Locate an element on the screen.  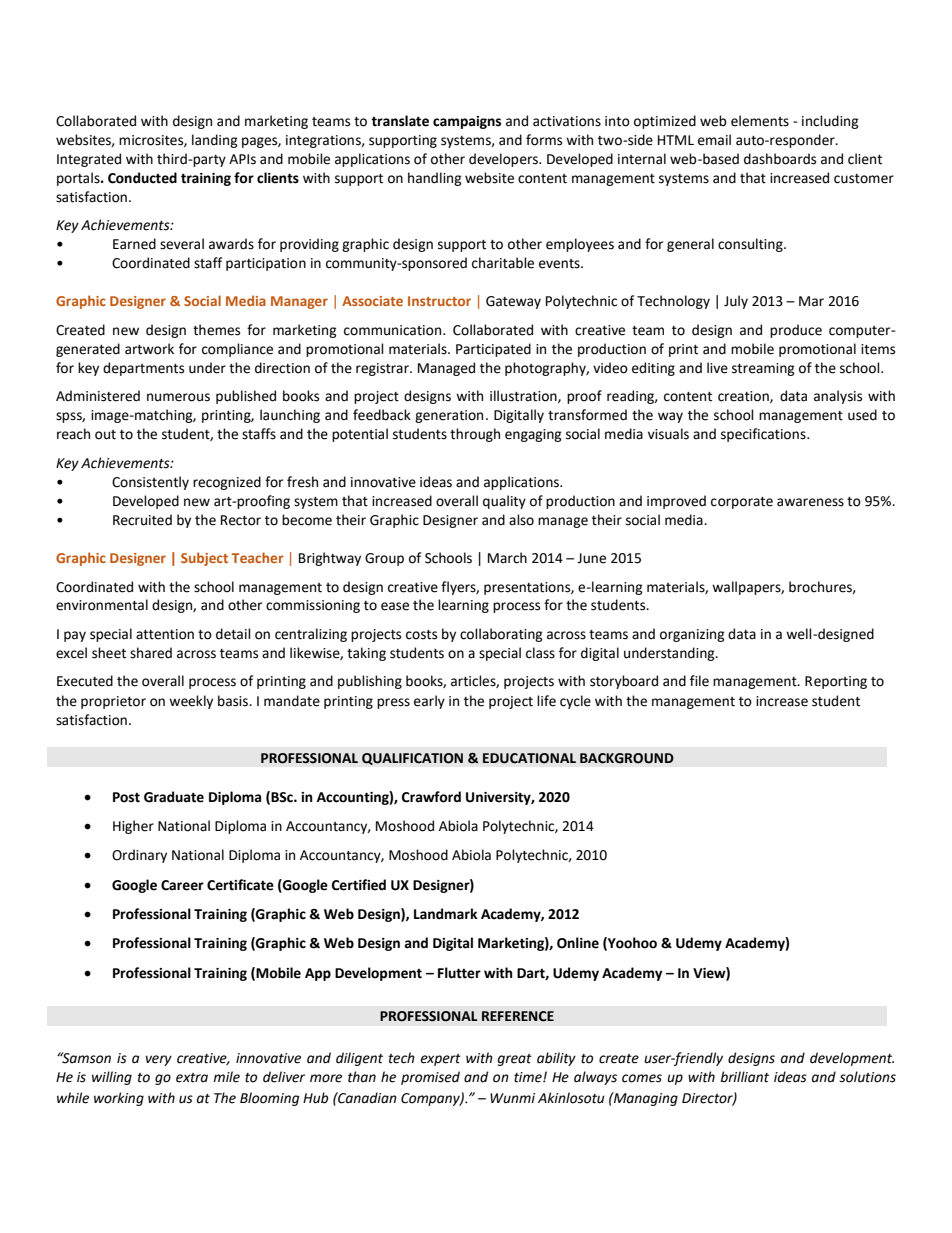
attention is located at coordinates (165, 634).
